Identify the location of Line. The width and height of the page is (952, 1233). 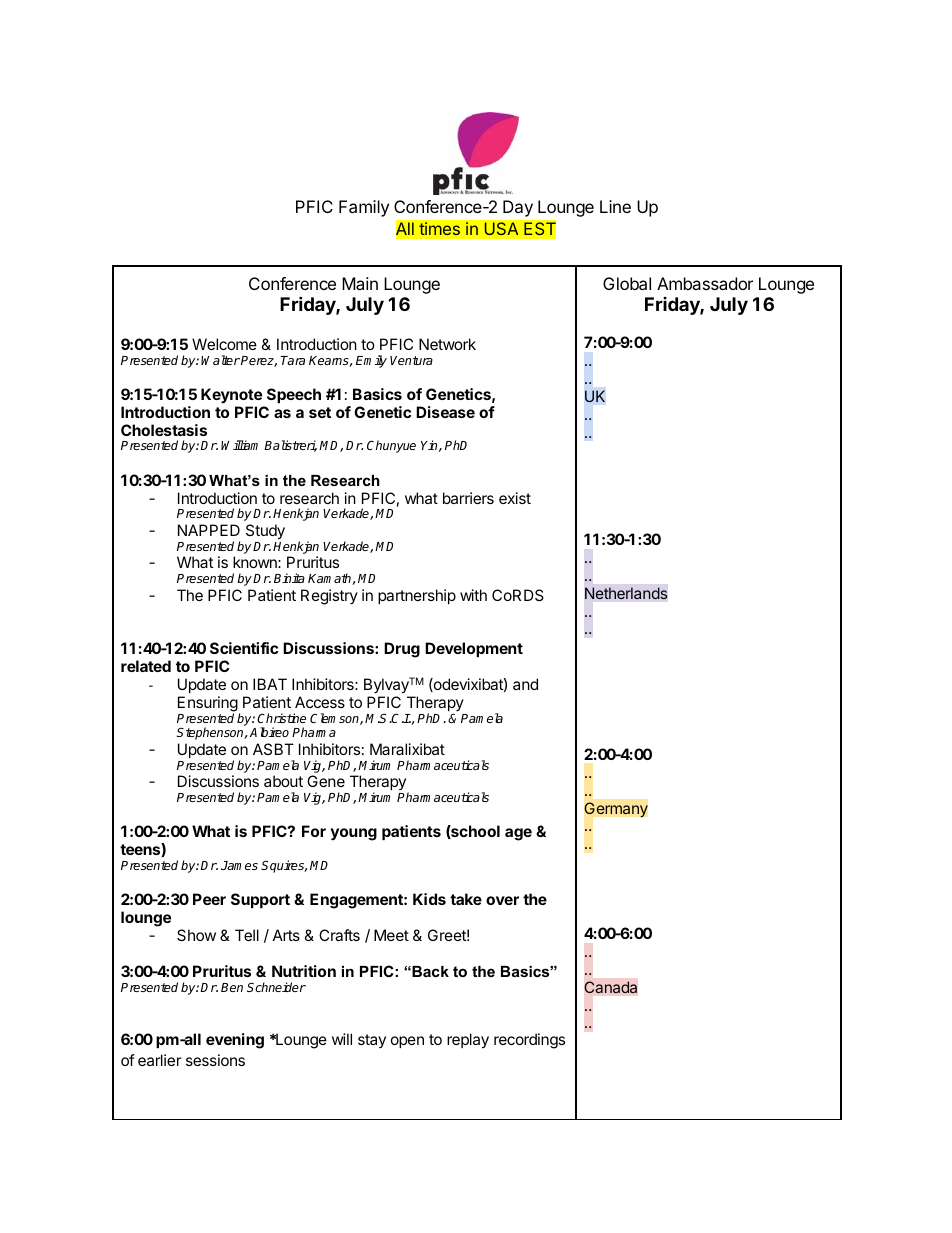
(615, 206).
